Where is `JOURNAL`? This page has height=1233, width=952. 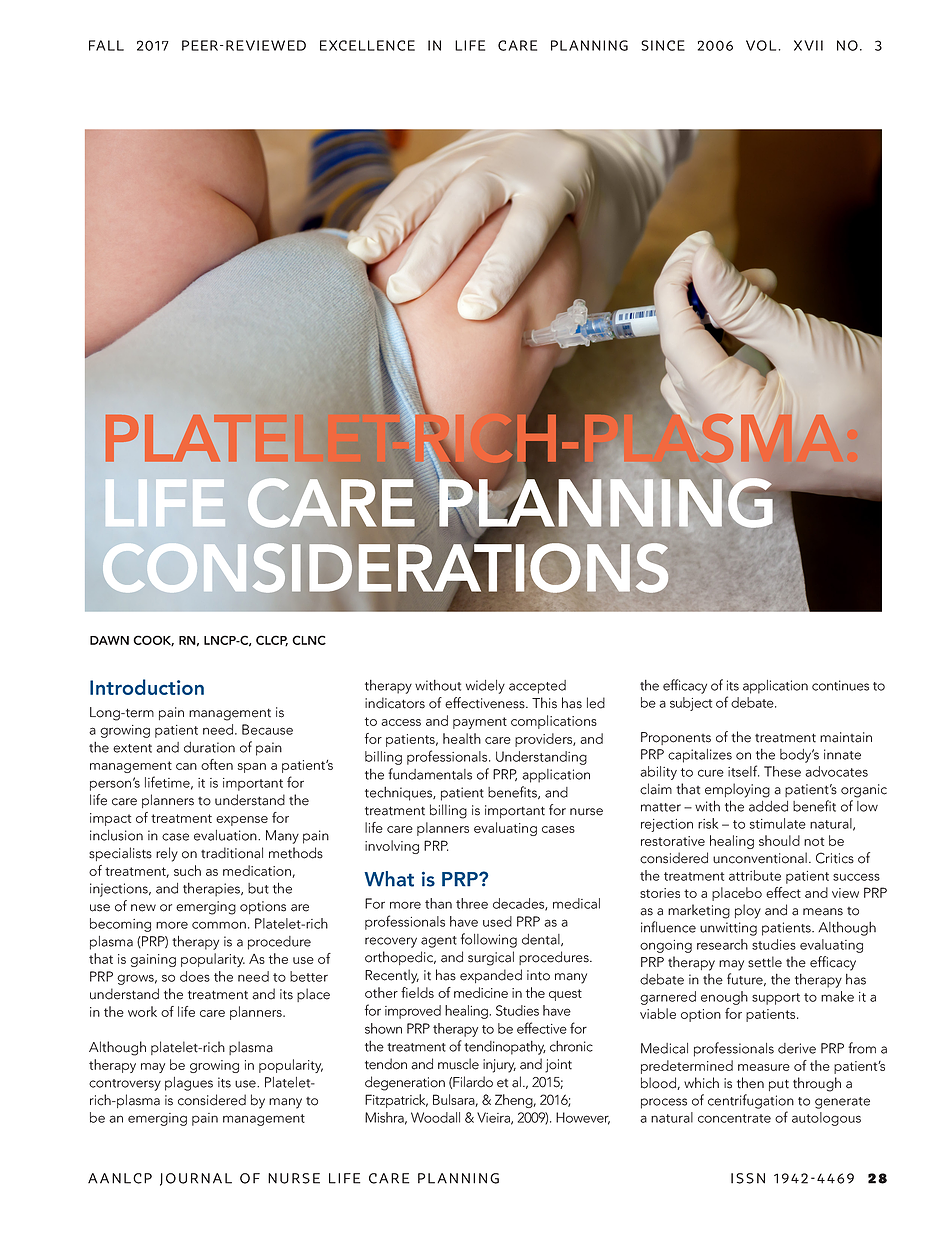
JOURNAL is located at coordinates (196, 1179).
